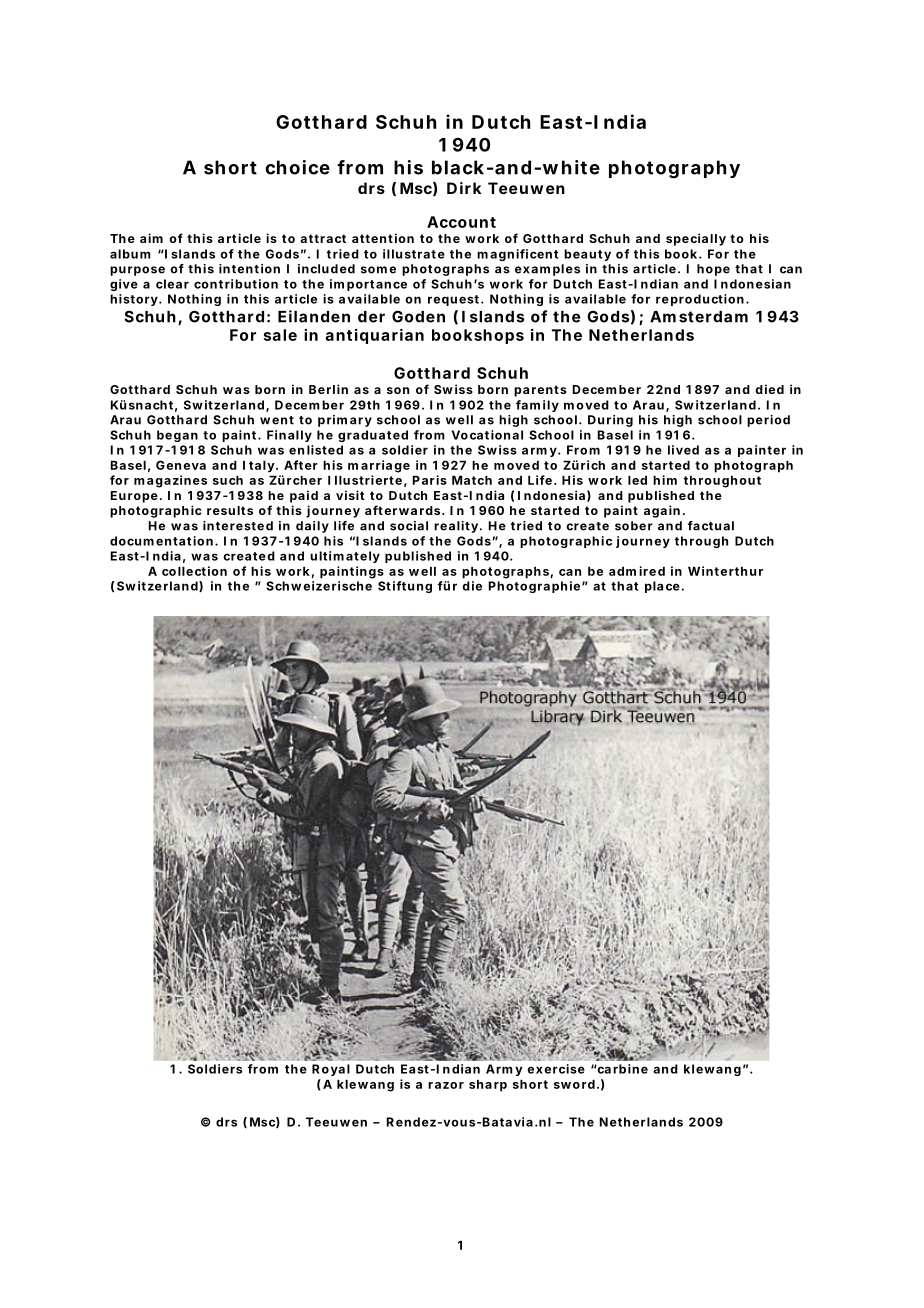 The image size is (924, 1308). Describe the element at coordinates (464, 188) in the screenshot. I see `Dirk` at that location.
